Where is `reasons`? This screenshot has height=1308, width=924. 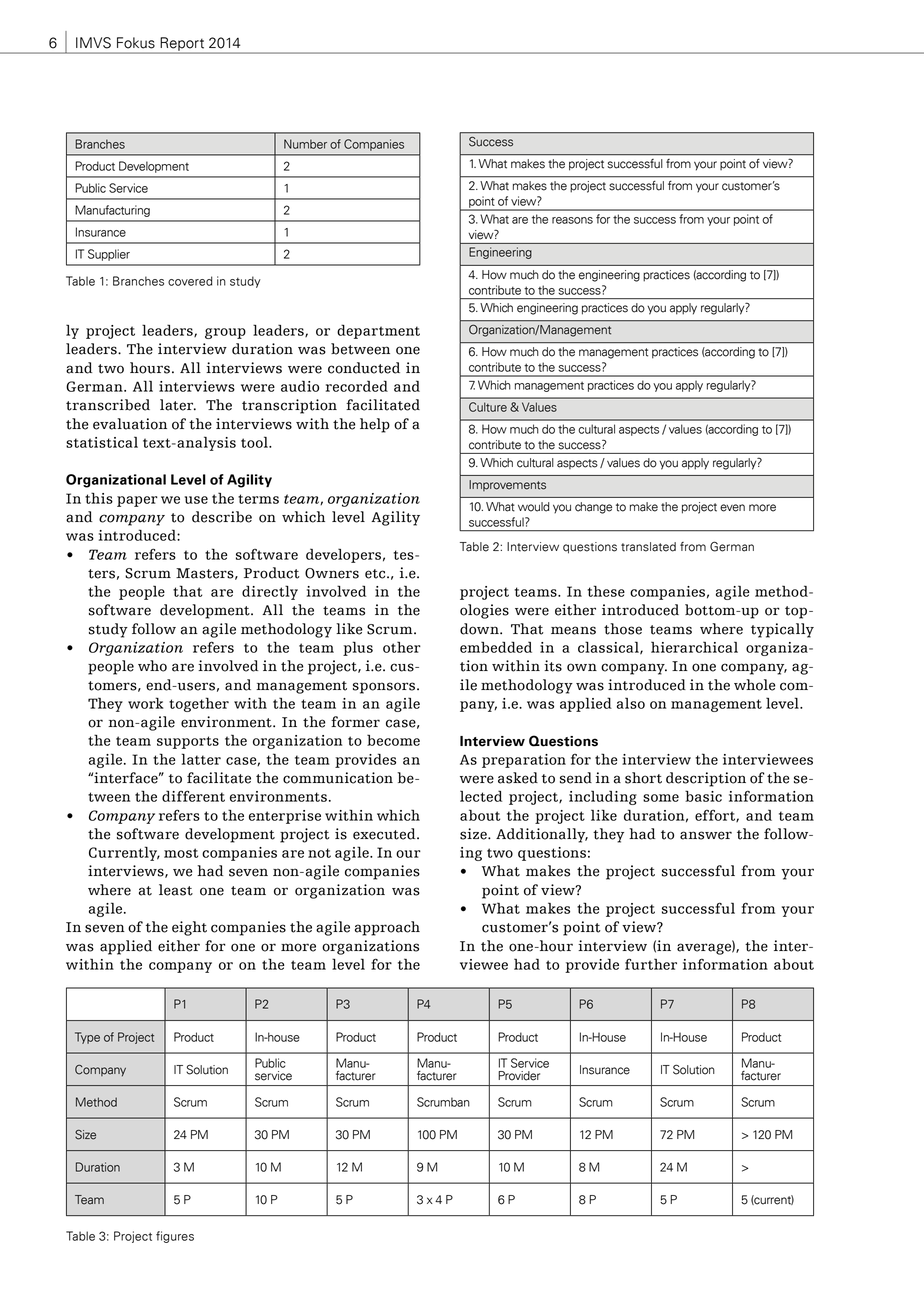 reasons is located at coordinates (572, 220).
